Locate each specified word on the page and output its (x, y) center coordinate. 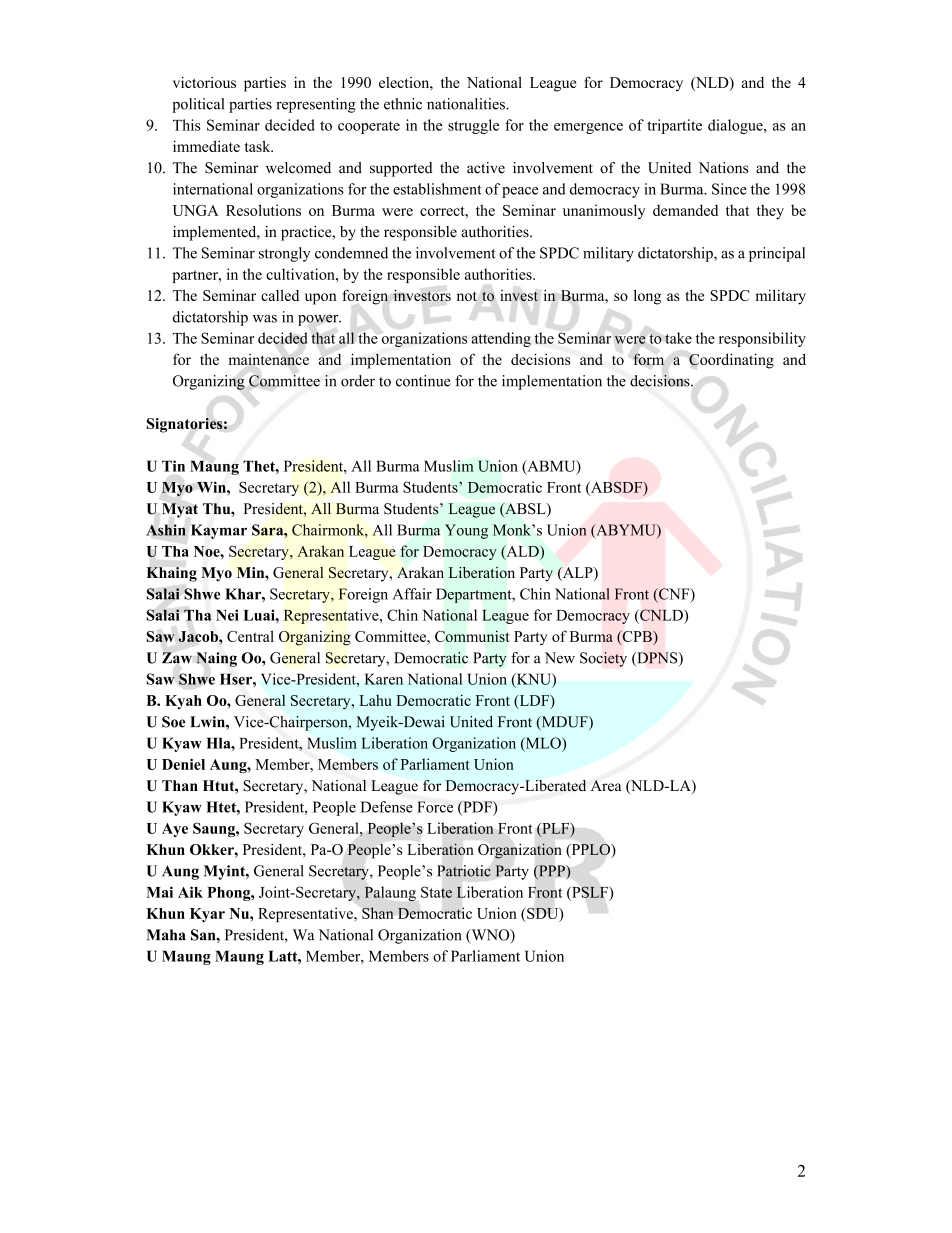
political (198, 105)
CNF (674, 595)
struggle (473, 126)
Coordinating (731, 361)
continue (423, 381)
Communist (472, 636)
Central (250, 636)
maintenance (268, 359)
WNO (490, 936)
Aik (190, 892)
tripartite (674, 126)
